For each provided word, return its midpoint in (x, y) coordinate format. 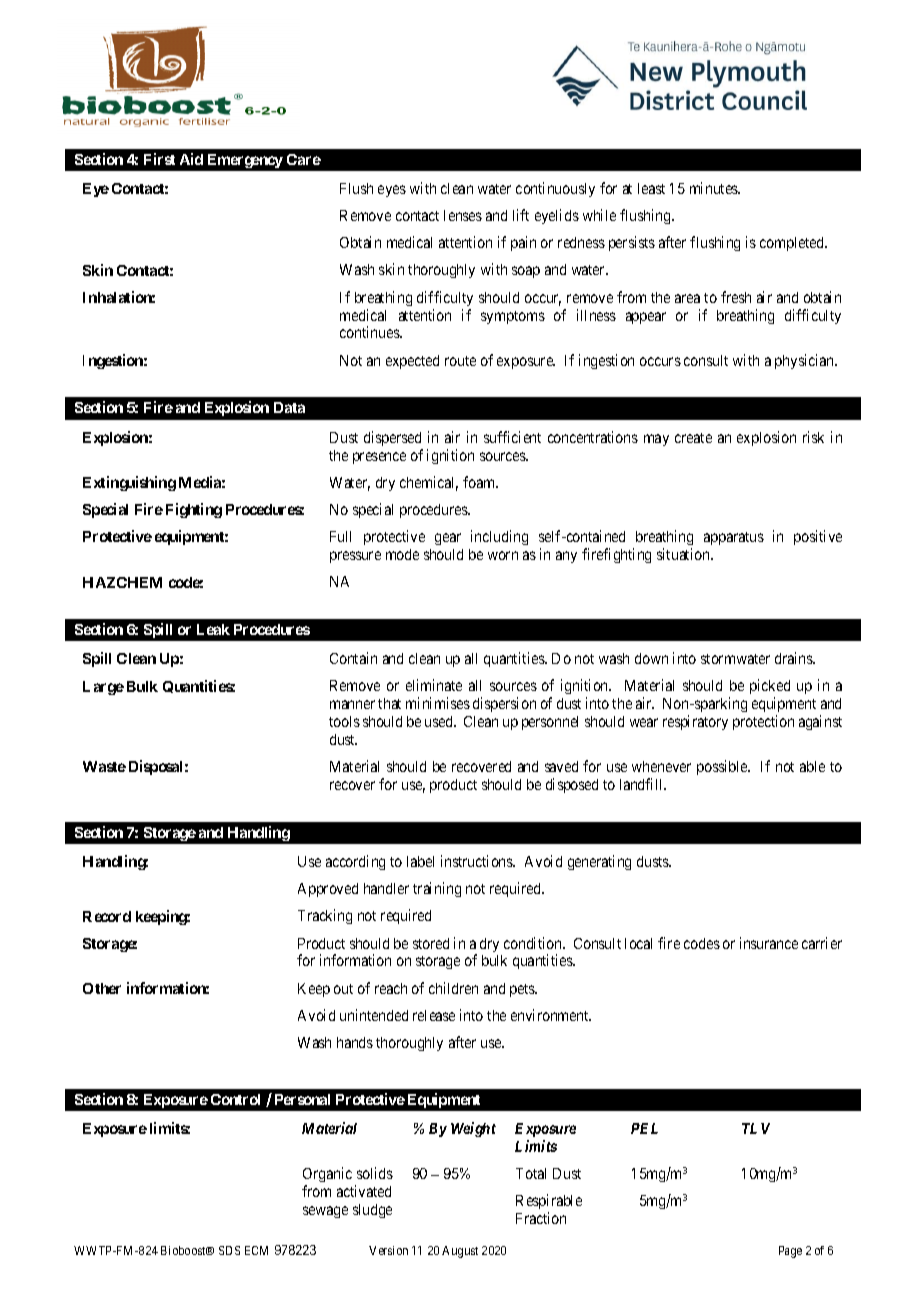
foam (480, 482)
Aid (191, 159)
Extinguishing (129, 483)
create (693, 438)
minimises (438, 703)
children (453, 988)
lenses (463, 215)
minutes (715, 188)
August (460, 1252)
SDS (229, 1250)
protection (763, 722)
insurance (769, 943)
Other (102, 988)
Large (103, 688)
